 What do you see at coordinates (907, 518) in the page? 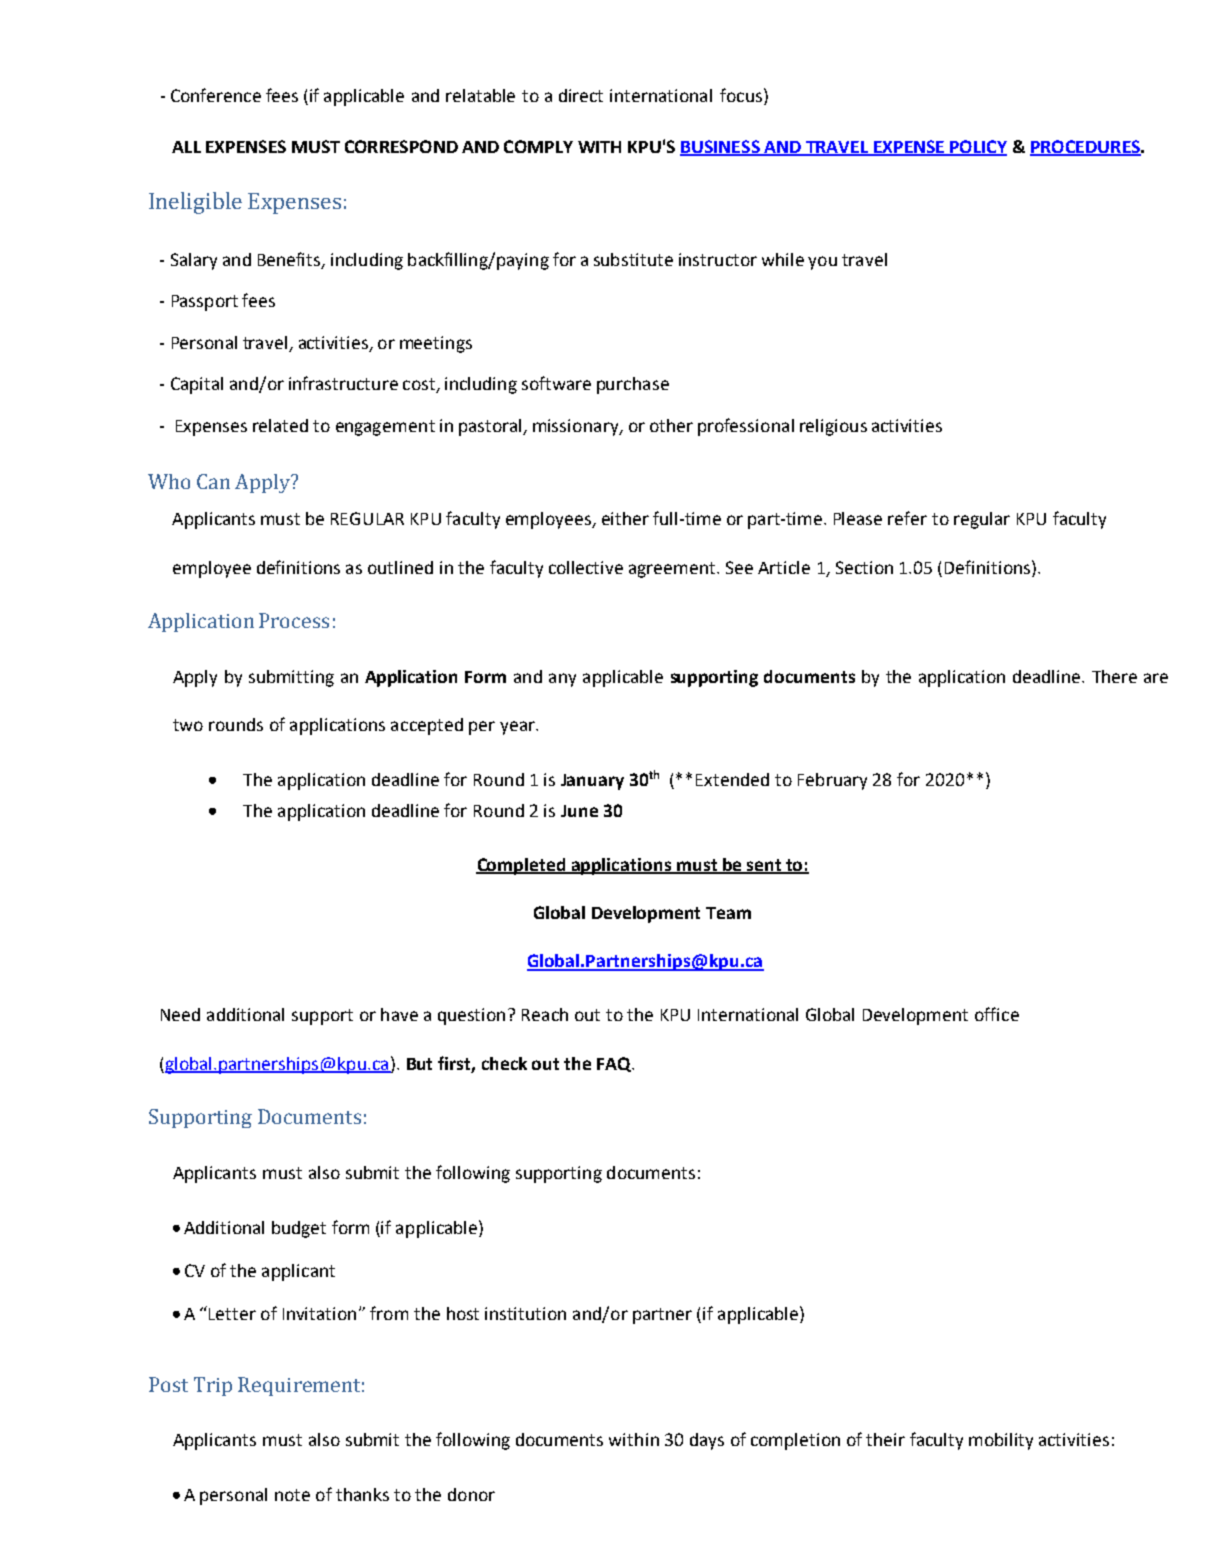
I see `refer` at bounding box center [907, 518].
